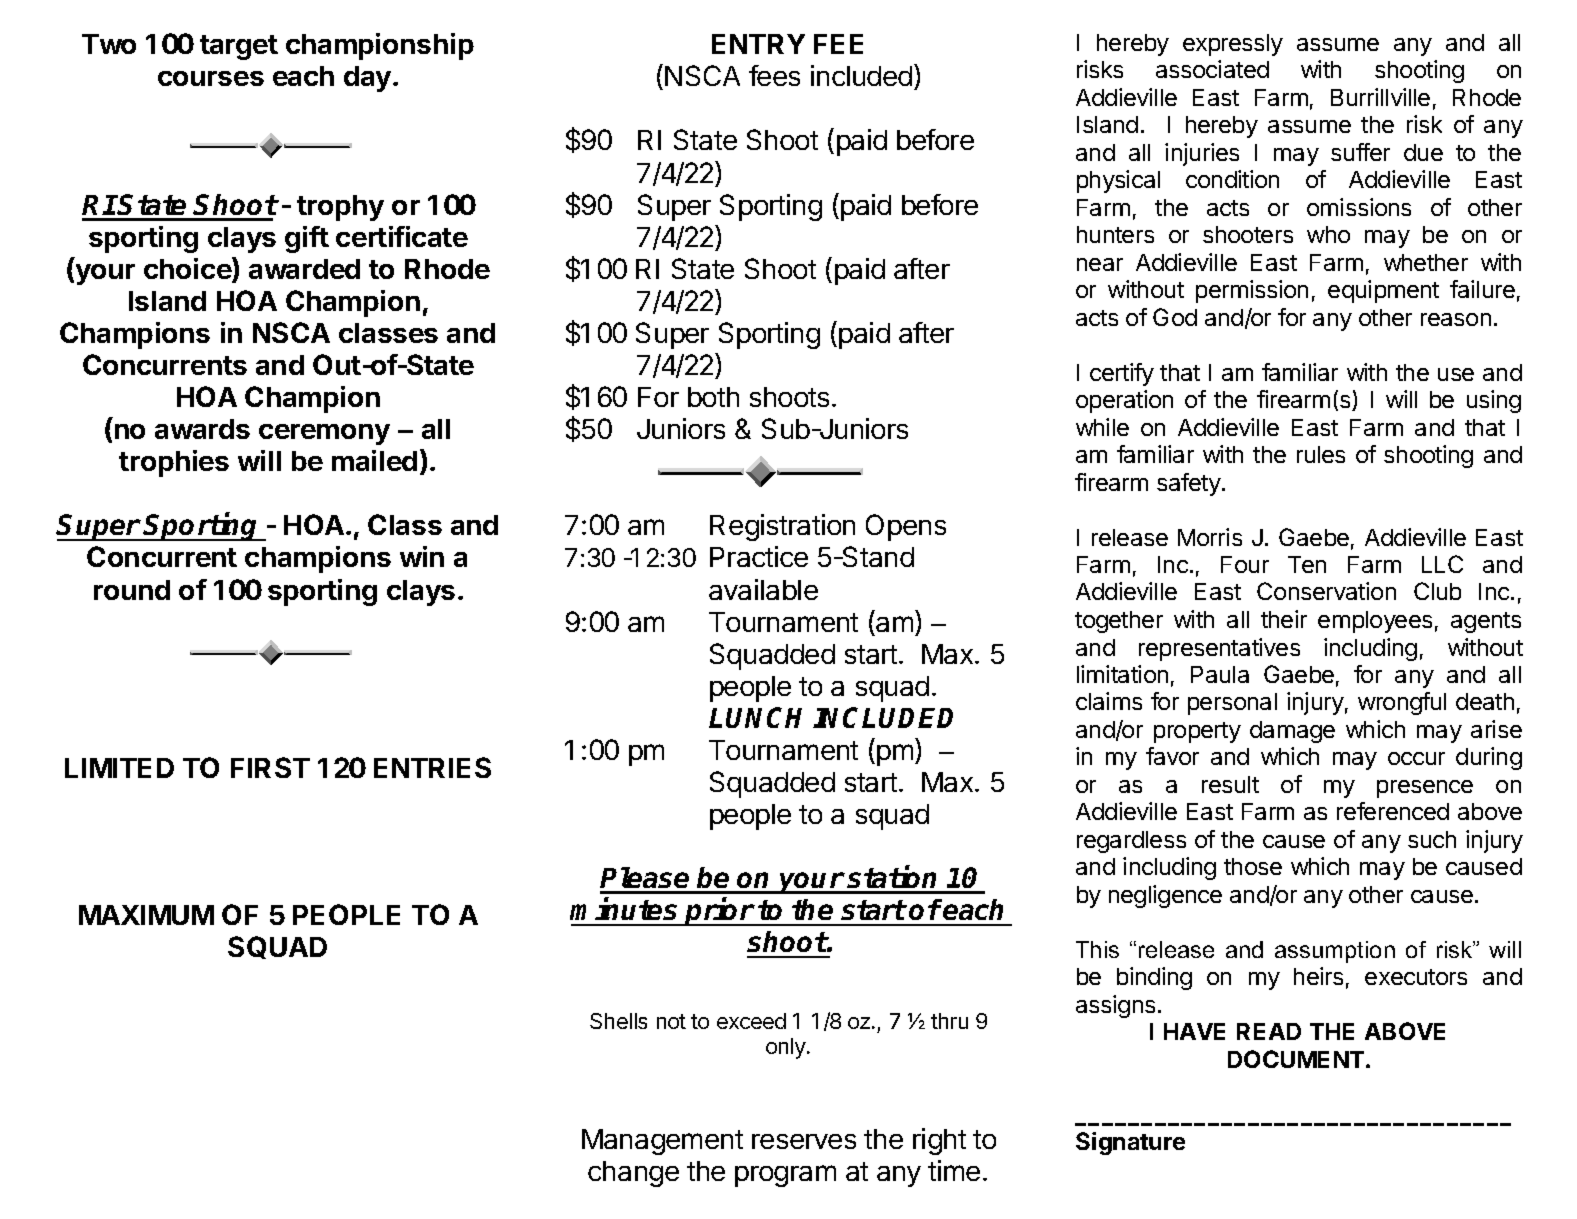 Image resolution: width=1577 pixels, height=1219 pixels. Describe the element at coordinates (1326, 591) in the image. I see `Conservation` at that location.
